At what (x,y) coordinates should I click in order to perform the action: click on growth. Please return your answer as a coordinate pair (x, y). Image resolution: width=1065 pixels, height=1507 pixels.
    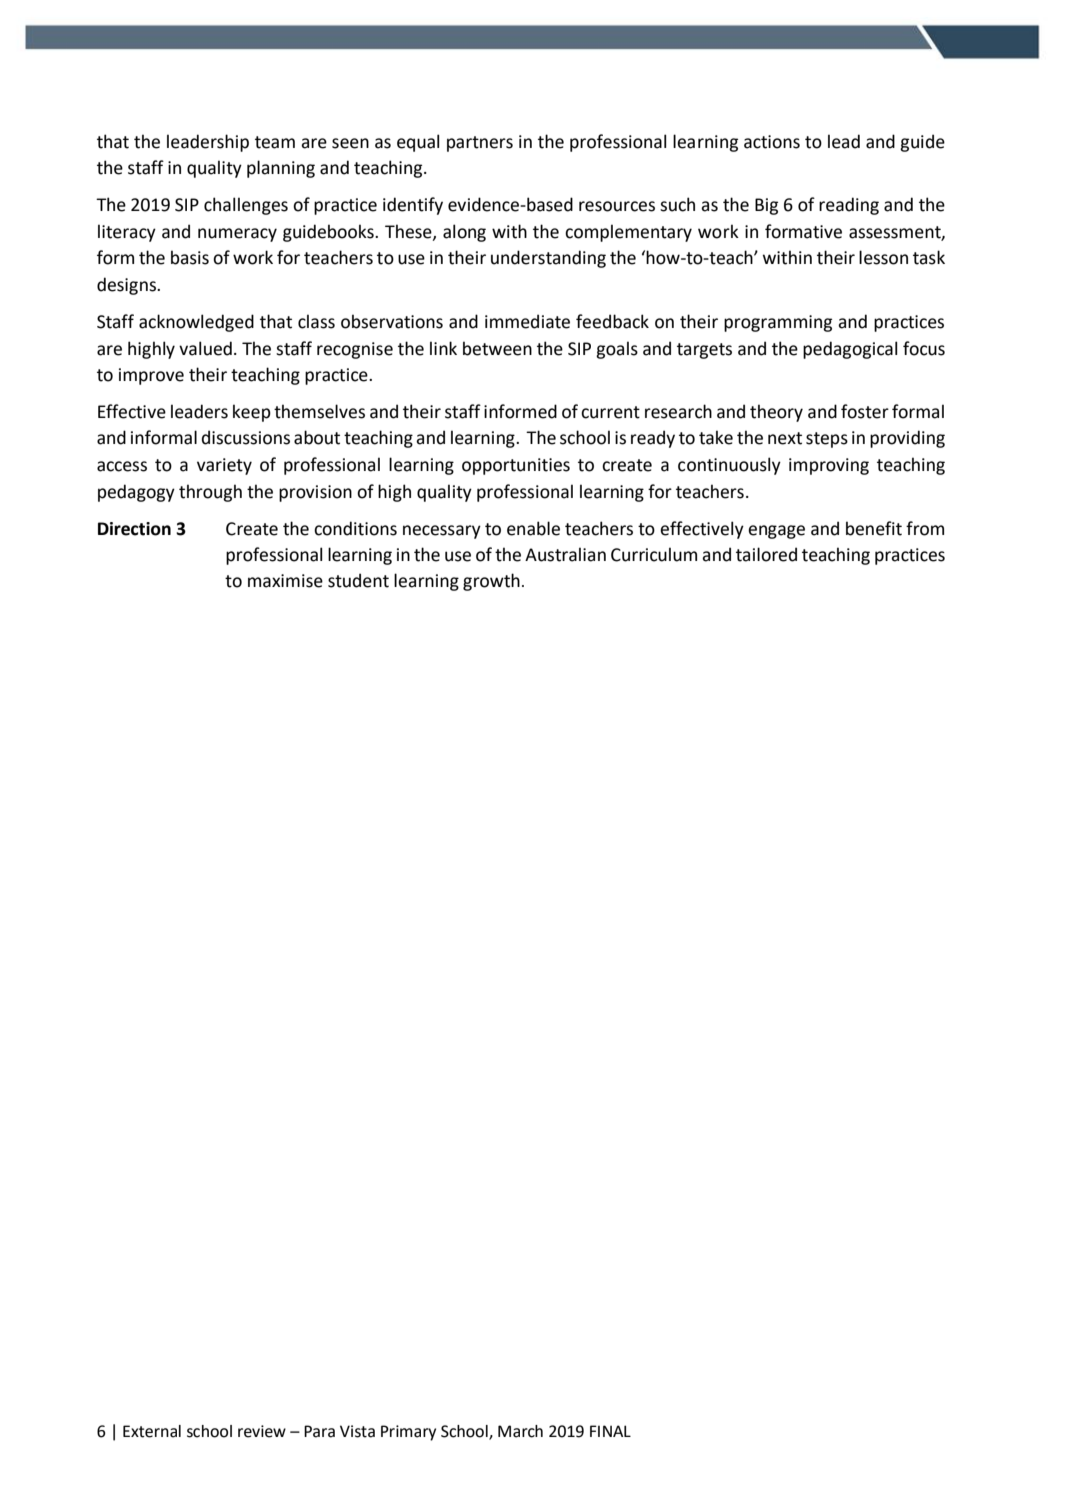
    Looking at the image, I should click on (491, 582).
